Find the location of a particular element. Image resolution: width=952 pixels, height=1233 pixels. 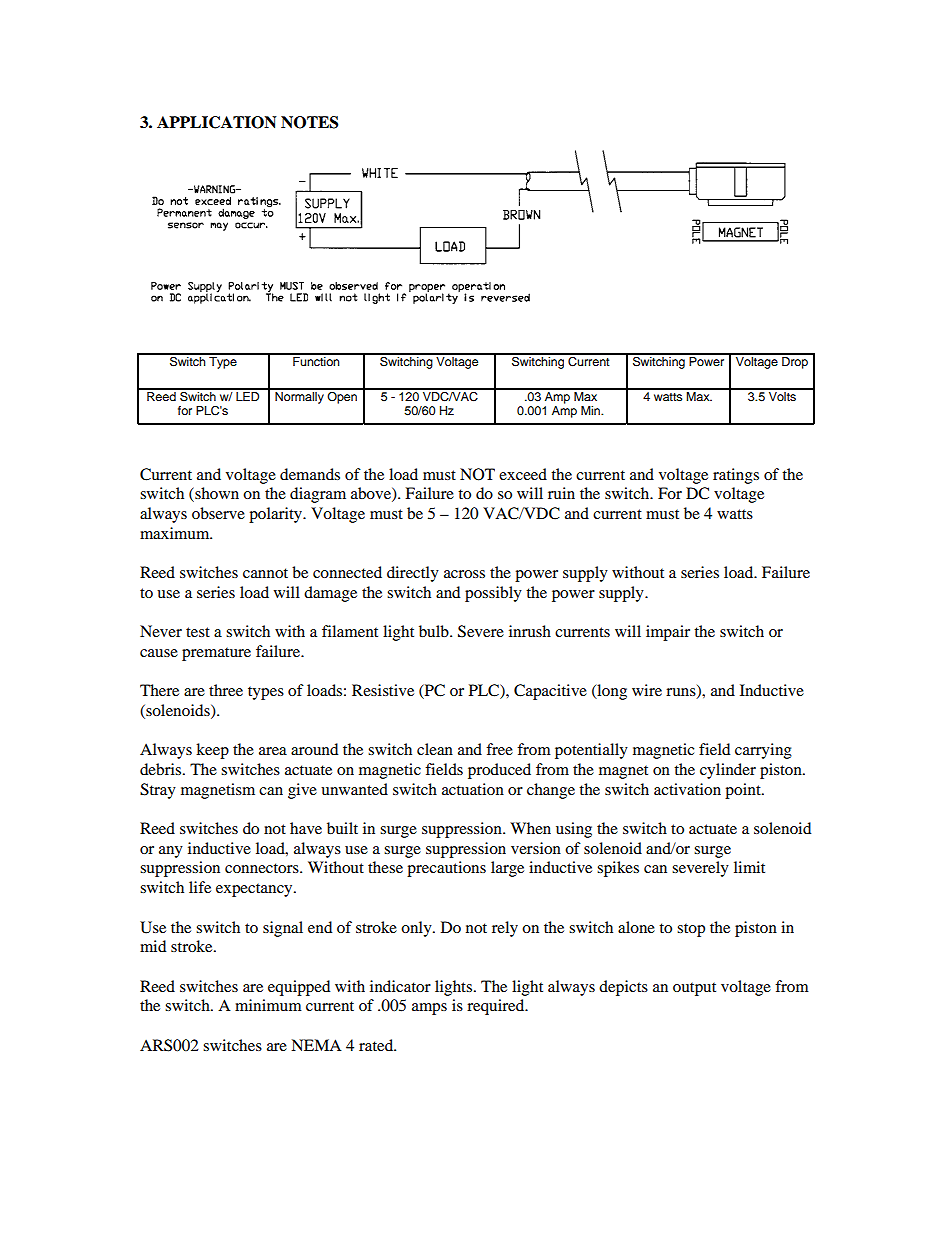

across is located at coordinates (464, 574).
